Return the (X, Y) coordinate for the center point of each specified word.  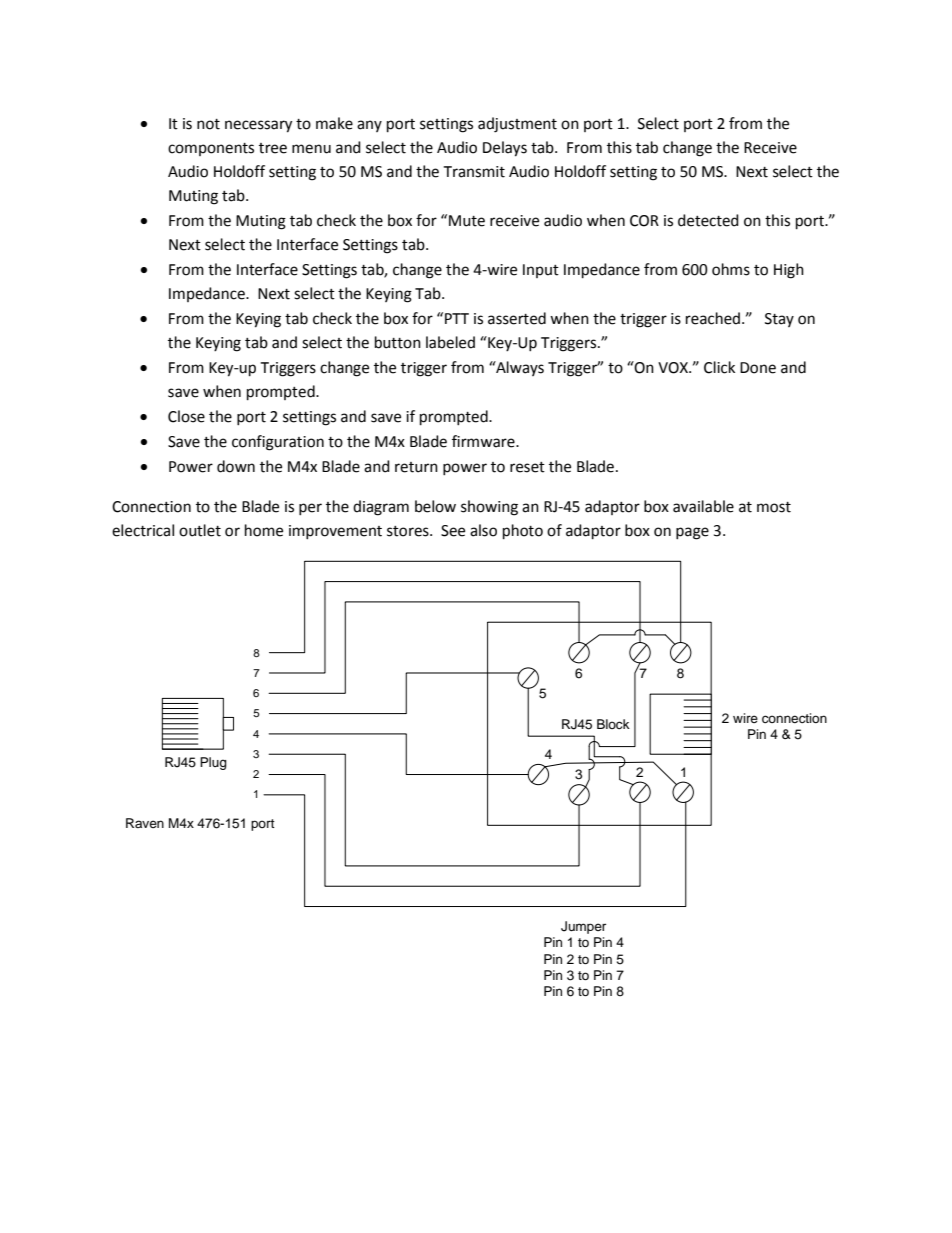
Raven (145, 823)
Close (186, 416)
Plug (213, 763)
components (211, 149)
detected (708, 220)
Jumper (583, 927)
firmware (484, 441)
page (692, 533)
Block (613, 724)
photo (523, 532)
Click (719, 367)
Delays (505, 149)
